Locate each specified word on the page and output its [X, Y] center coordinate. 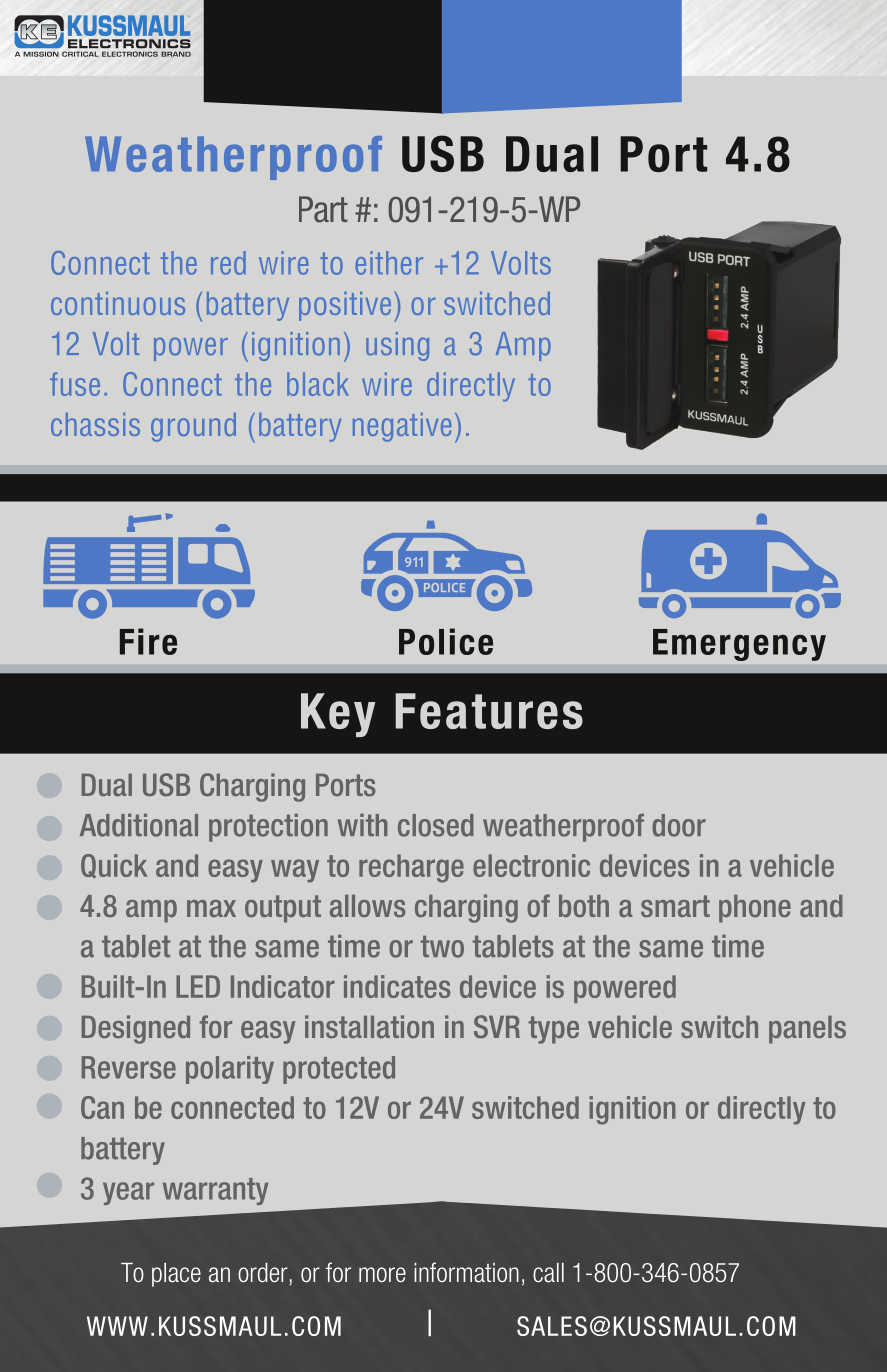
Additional [139, 825]
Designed [136, 1029]
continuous [118, 303]
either [389, 263]
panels [807, 1030]
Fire [148, 641]
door [679, 825]
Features [489, 711]
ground [193, 427]
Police [446, 641]
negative [402, 427]
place [176, 1275]
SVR [497, 1026]
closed [436, 825]
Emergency [739, 645]
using [397, 346]
